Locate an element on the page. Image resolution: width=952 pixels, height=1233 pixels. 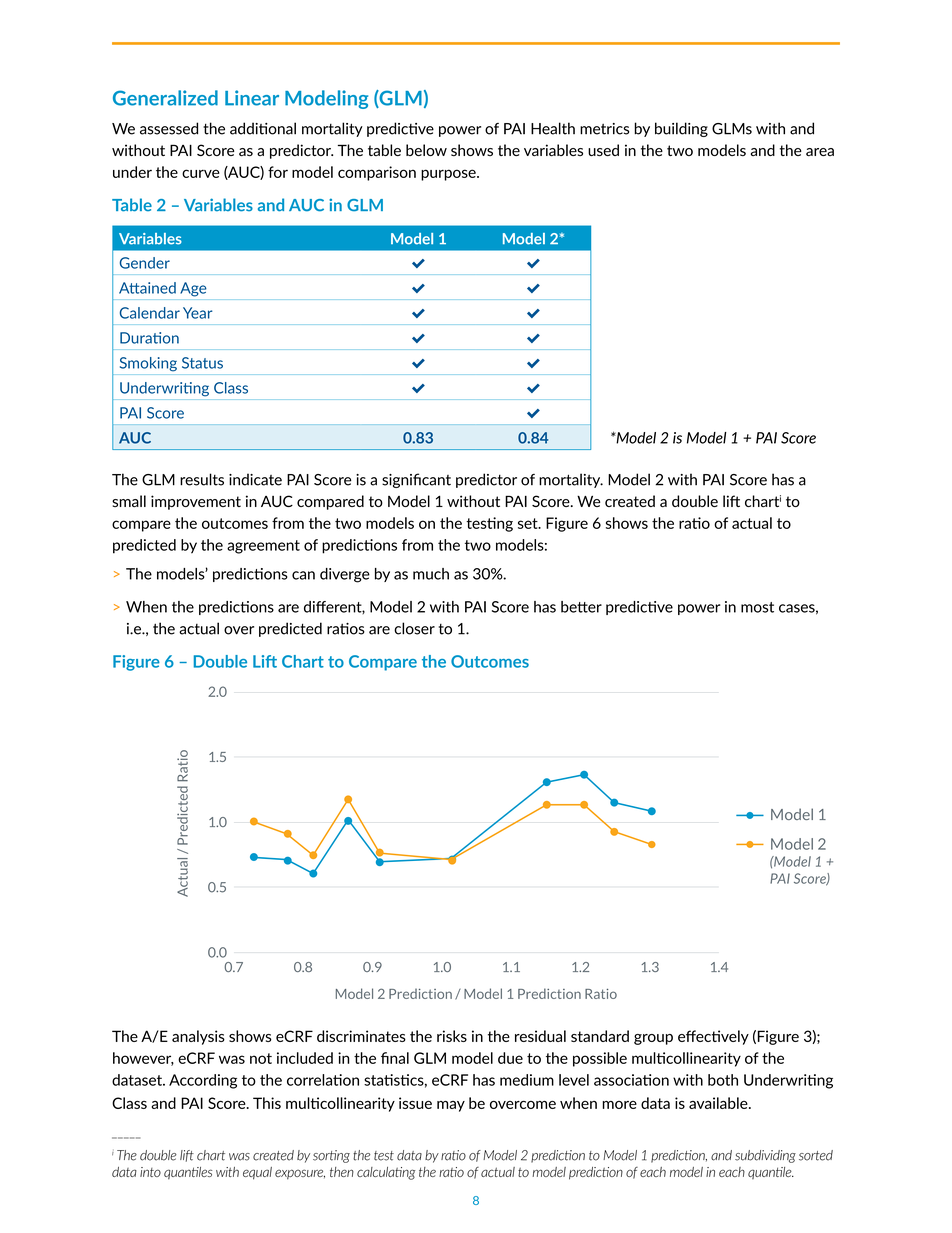
subdividing is located at coordinates (765, 1156).
